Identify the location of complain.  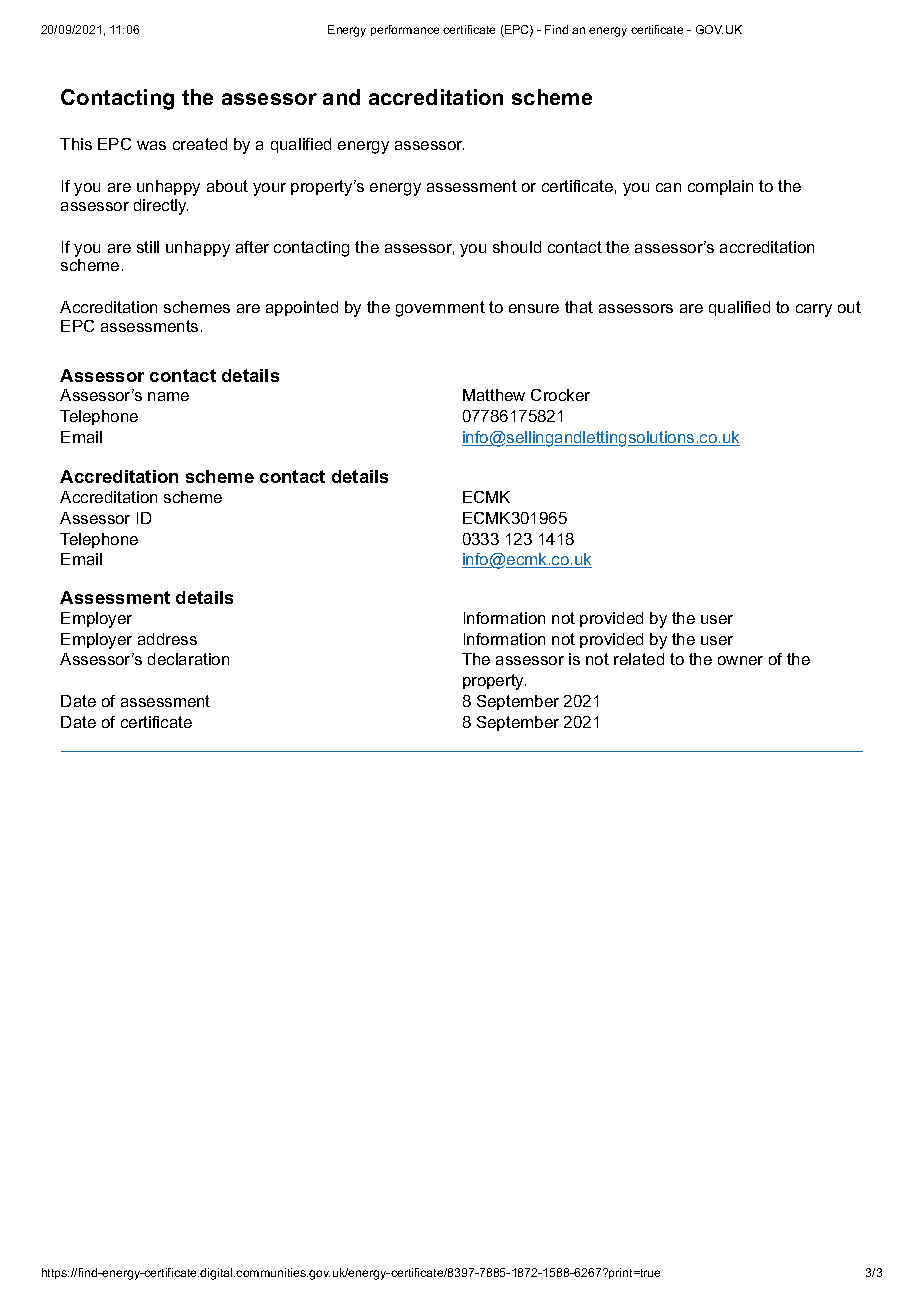
(720, 187).
